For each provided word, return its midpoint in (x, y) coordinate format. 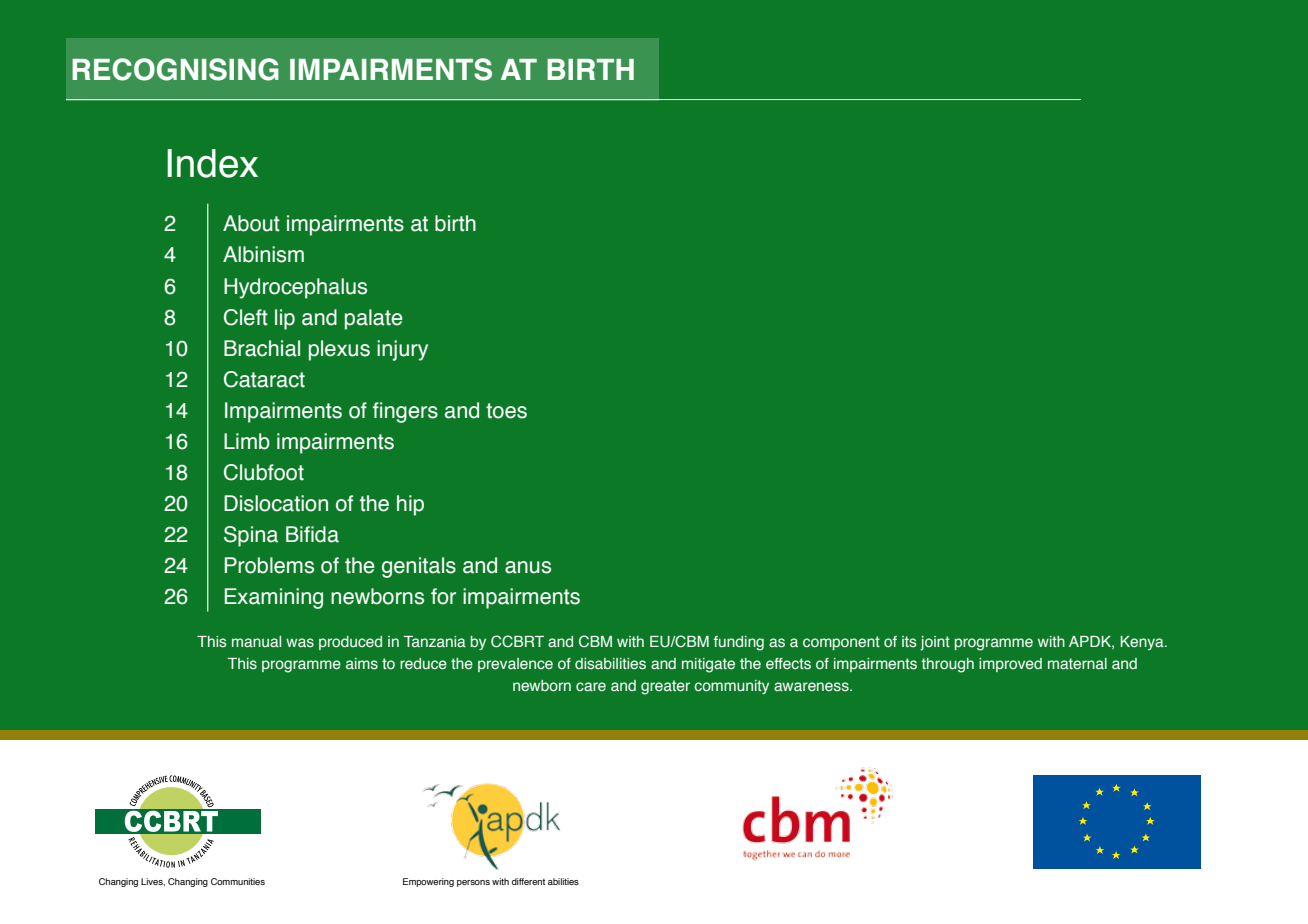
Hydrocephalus (295, 288)
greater (665, 687)
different (528, 881)
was (300, 643)
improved (1010, 665)
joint (935, 643)
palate (373, 319)
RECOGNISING (175, 69)
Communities (238, 881)
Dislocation (276, 503)
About (251, 223)
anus (528, 567)
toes (506, 411)
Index (212, 163)
